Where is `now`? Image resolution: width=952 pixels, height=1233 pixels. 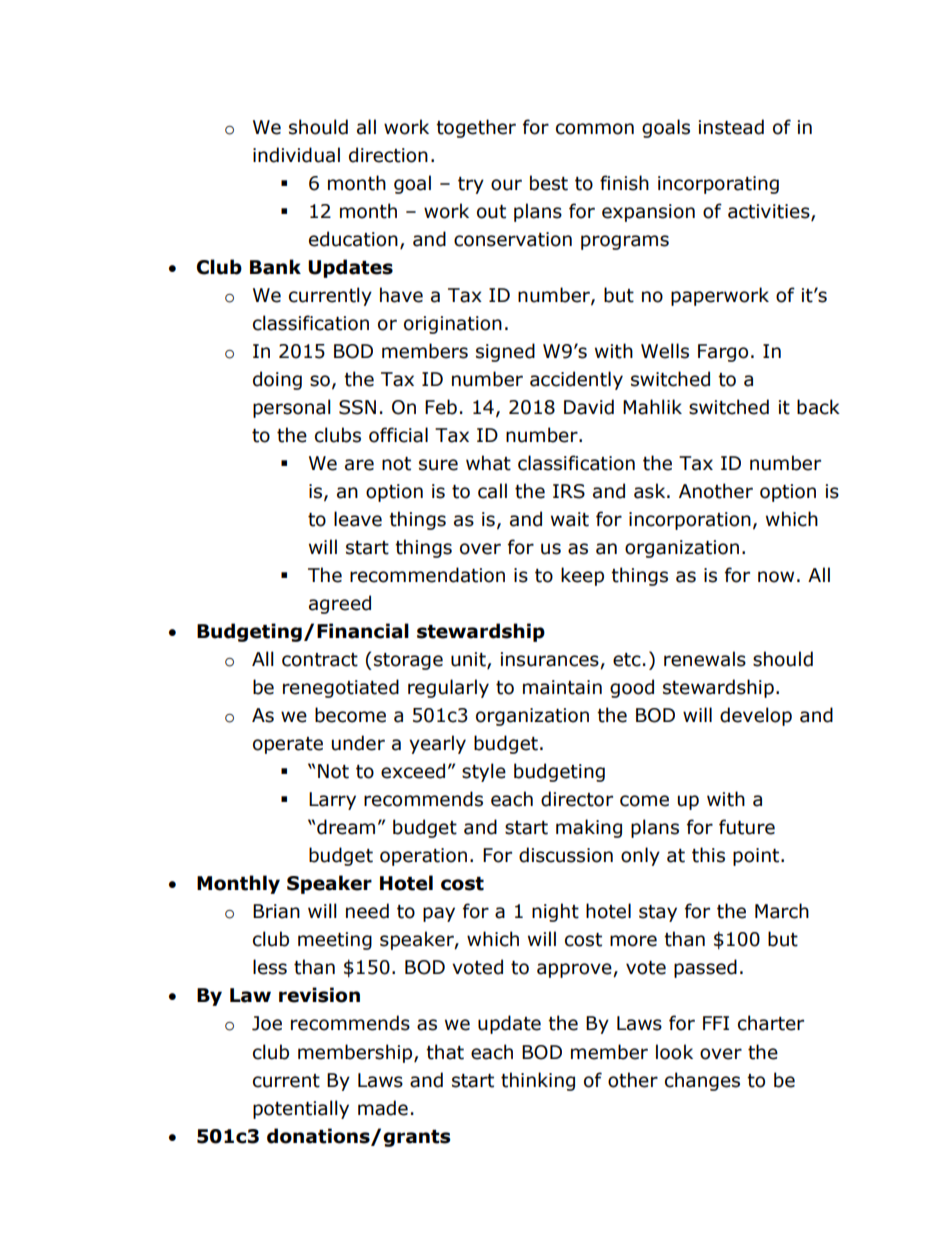
now is located at coordinates (776, 577).
